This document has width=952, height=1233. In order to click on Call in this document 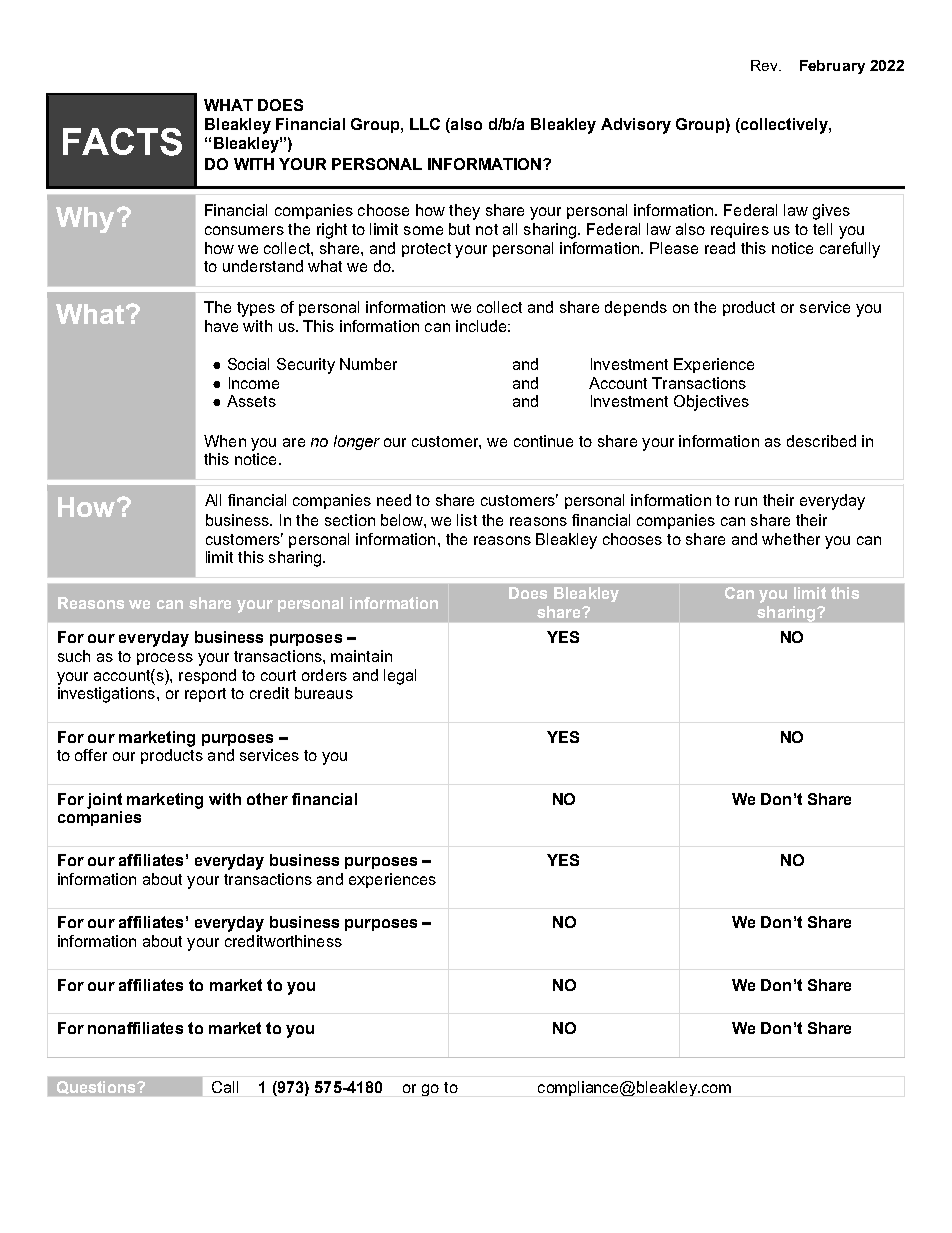, I will do `click(225, 1087)`.
